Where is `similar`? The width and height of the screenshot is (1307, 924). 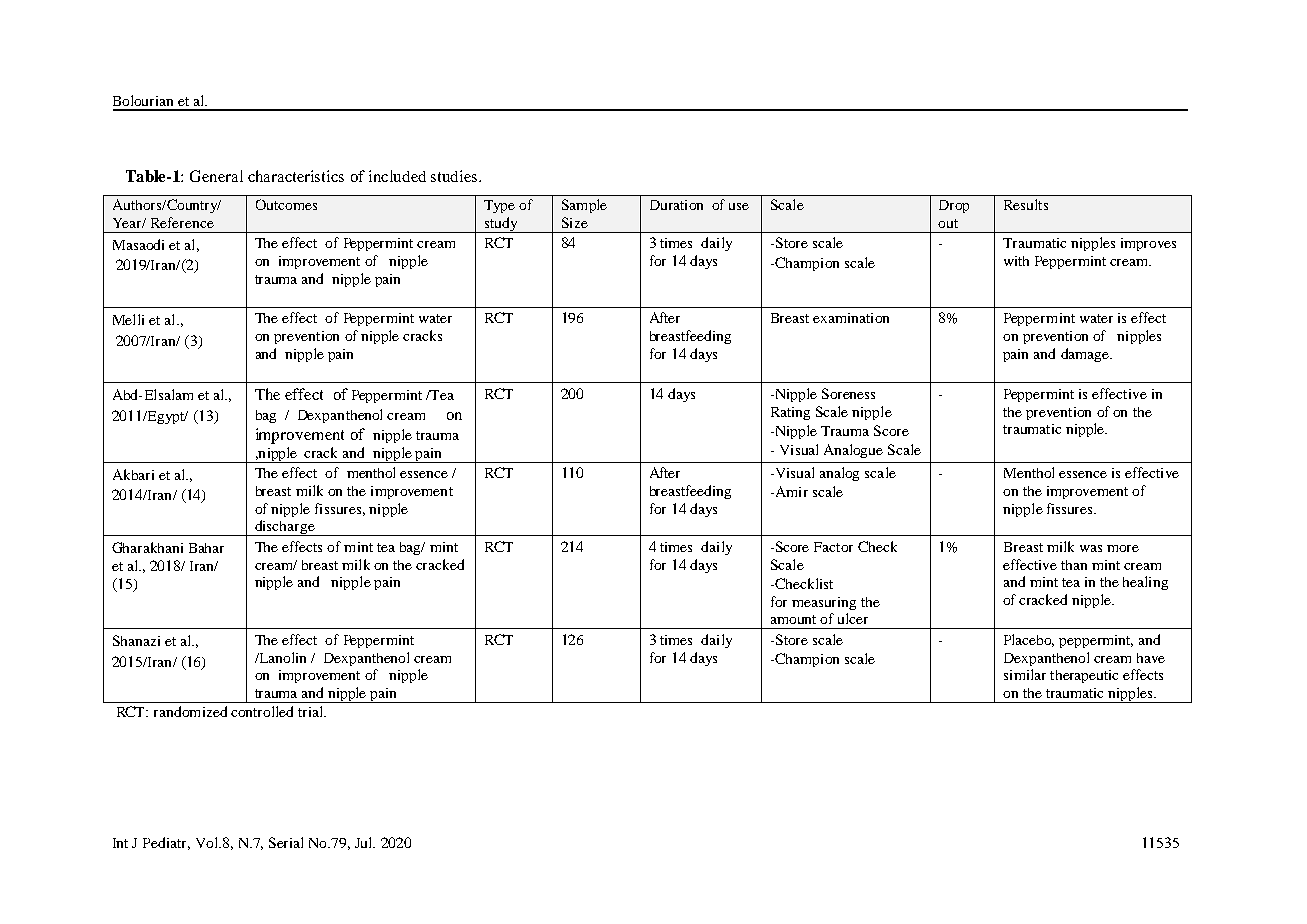 similar is located at coordinates (1025, 674).
